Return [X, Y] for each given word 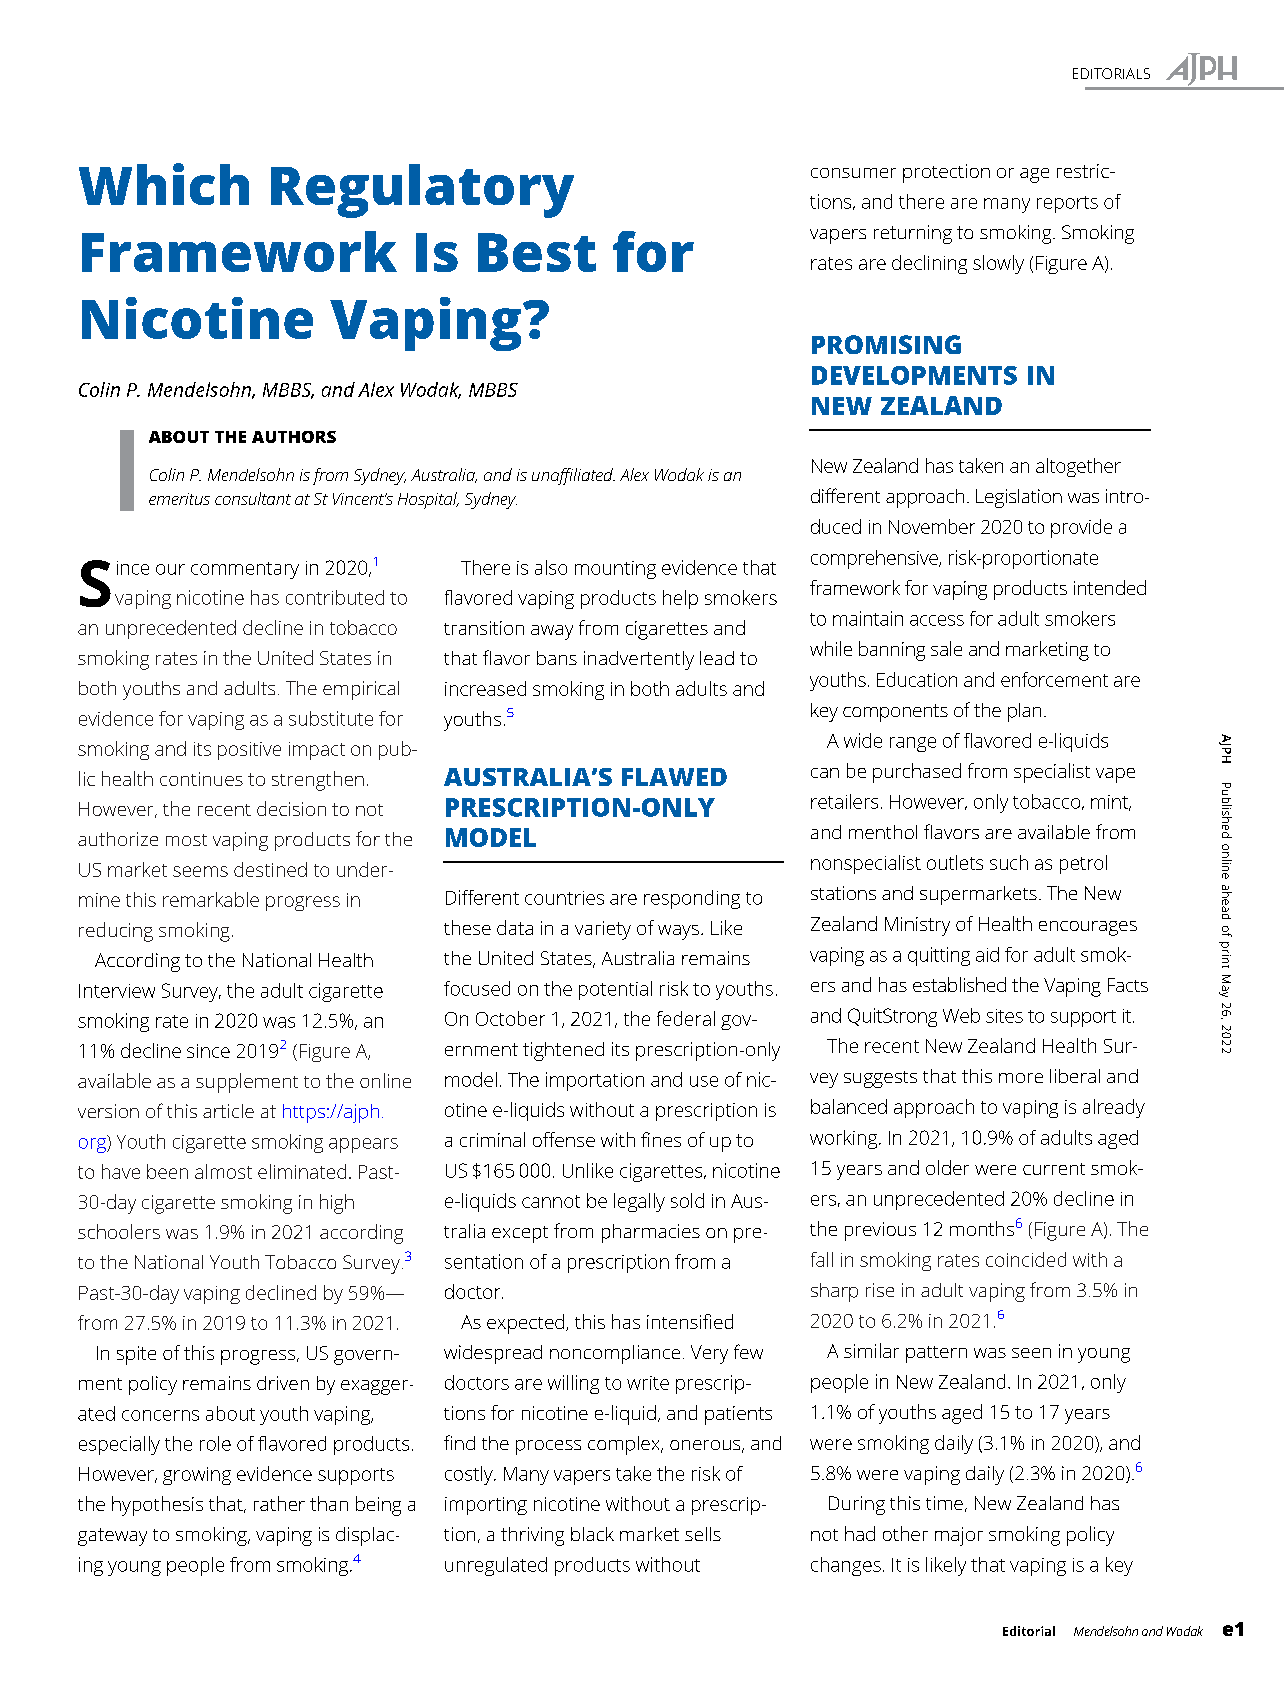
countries [564, 898]
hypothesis [157, 1506]
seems [200, 871]
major [959, 1536]
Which [164, 184]
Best [537, 252]
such [1009, 862]
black [592, 1534]
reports [1067, 204]
